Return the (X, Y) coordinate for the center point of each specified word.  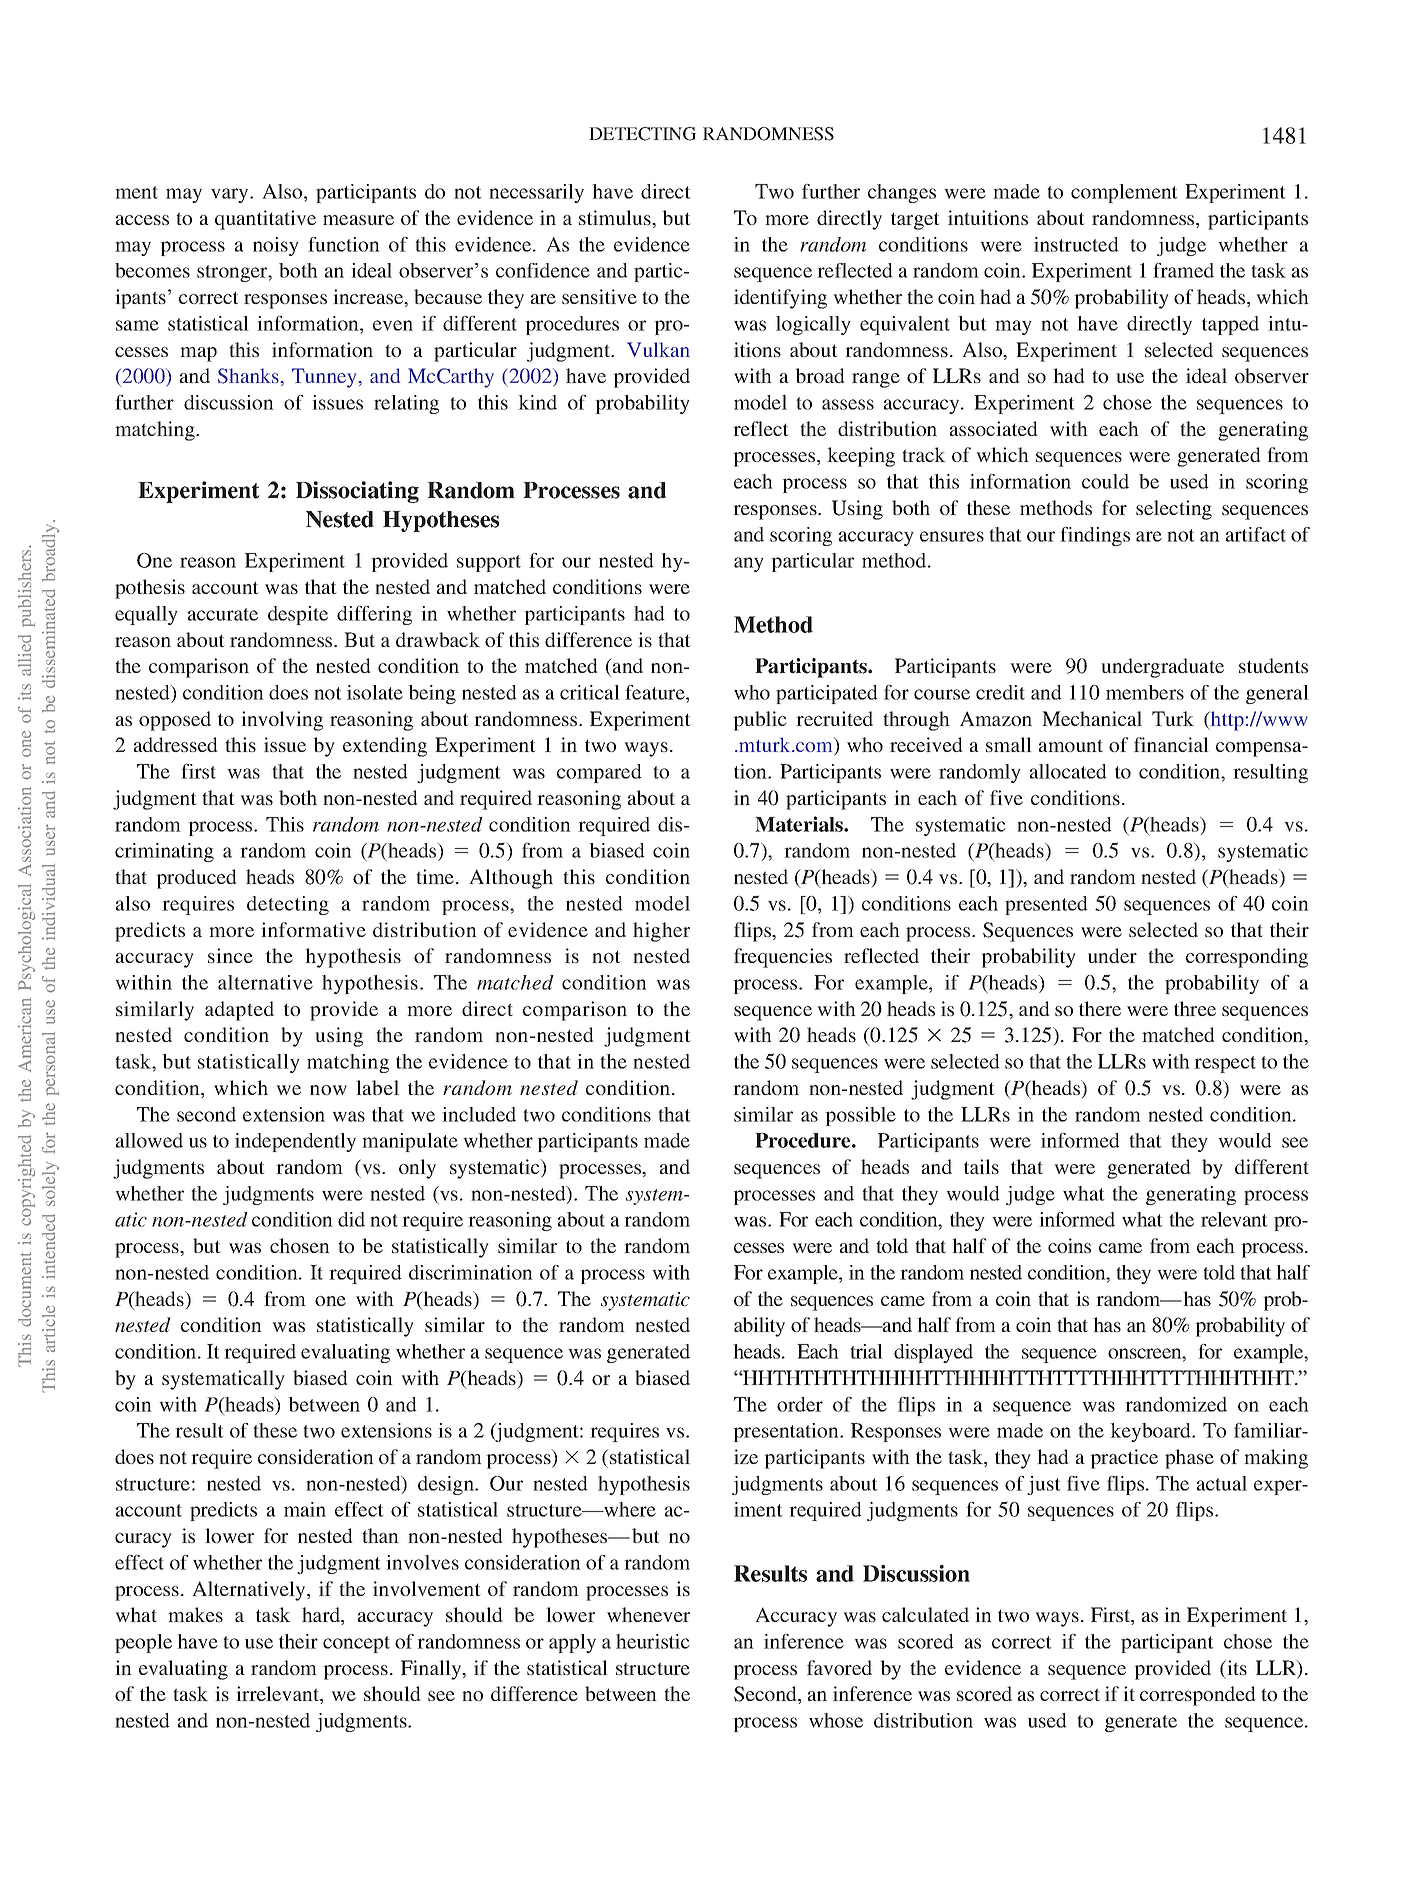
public (759, 721)
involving (282, 721)
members (1145, 692)
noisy (276, 246)
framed (1183, 270)
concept (356, 1644)
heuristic (653, 1641)
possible (860, 1116)
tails (981, 1166)
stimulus (616, 217)
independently (295, 1142)
